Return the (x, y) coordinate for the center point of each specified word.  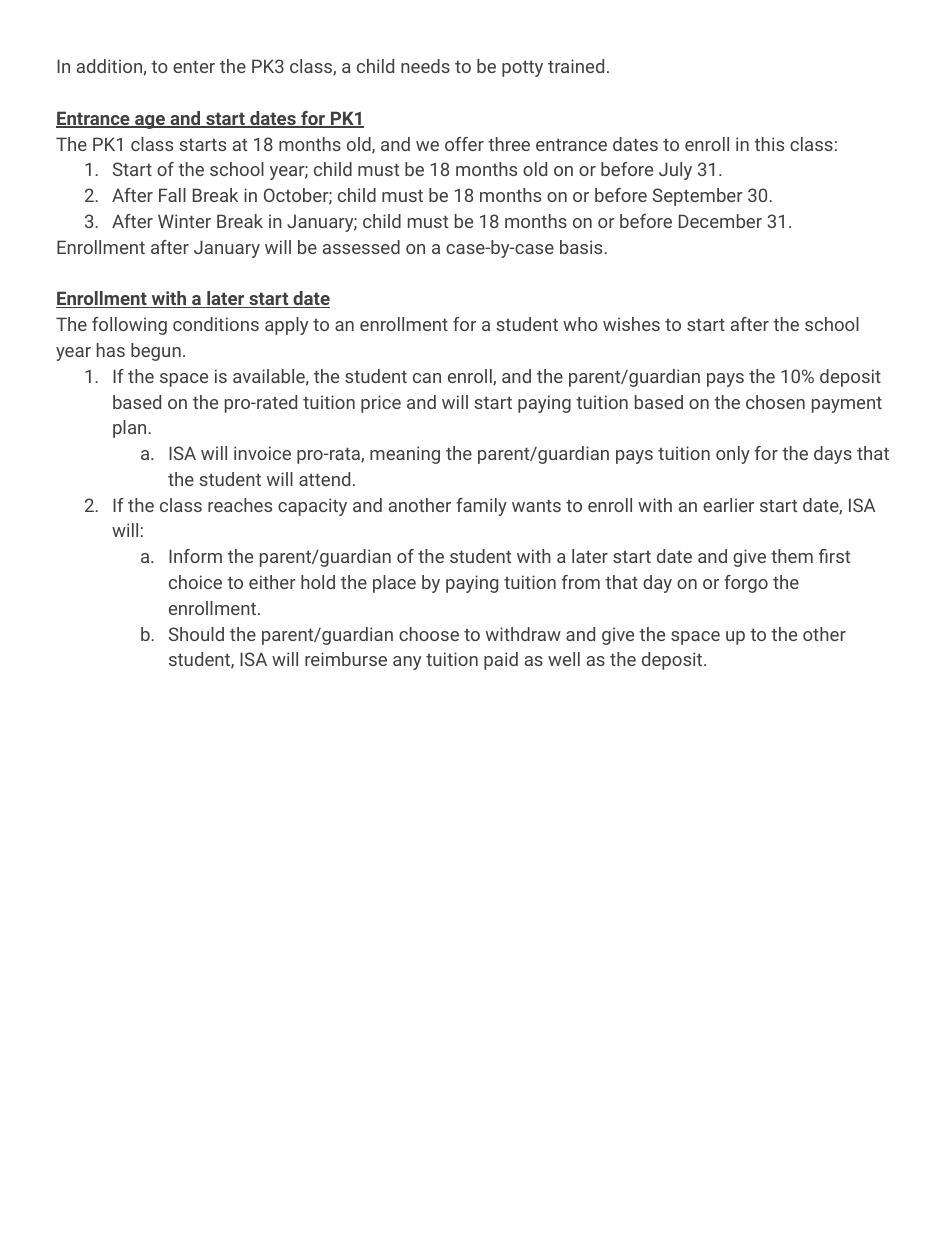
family (481, 507)
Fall (172, 195)
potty (522, 68)
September (698, 197)
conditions (216, 324)
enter (194, 66)
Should (196, 634)
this (769, 144)
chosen (775, 402)
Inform (195, 556)
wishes (631, 324)
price (381, 404)
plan (131, 429)
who (580, 324)
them (792, 556)
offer (464, 144)
